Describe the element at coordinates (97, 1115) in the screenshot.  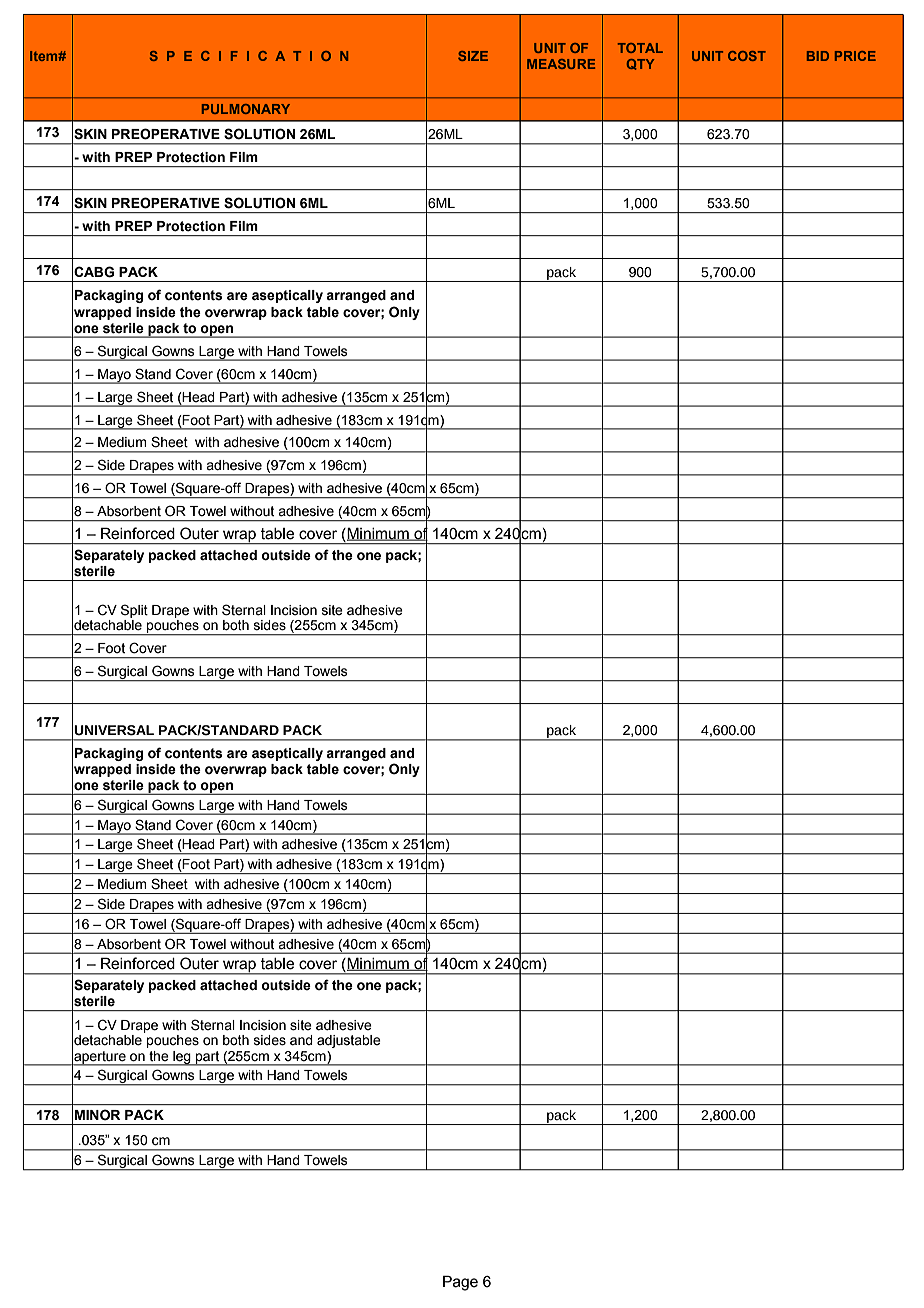
I see `MINOR` at that location.
